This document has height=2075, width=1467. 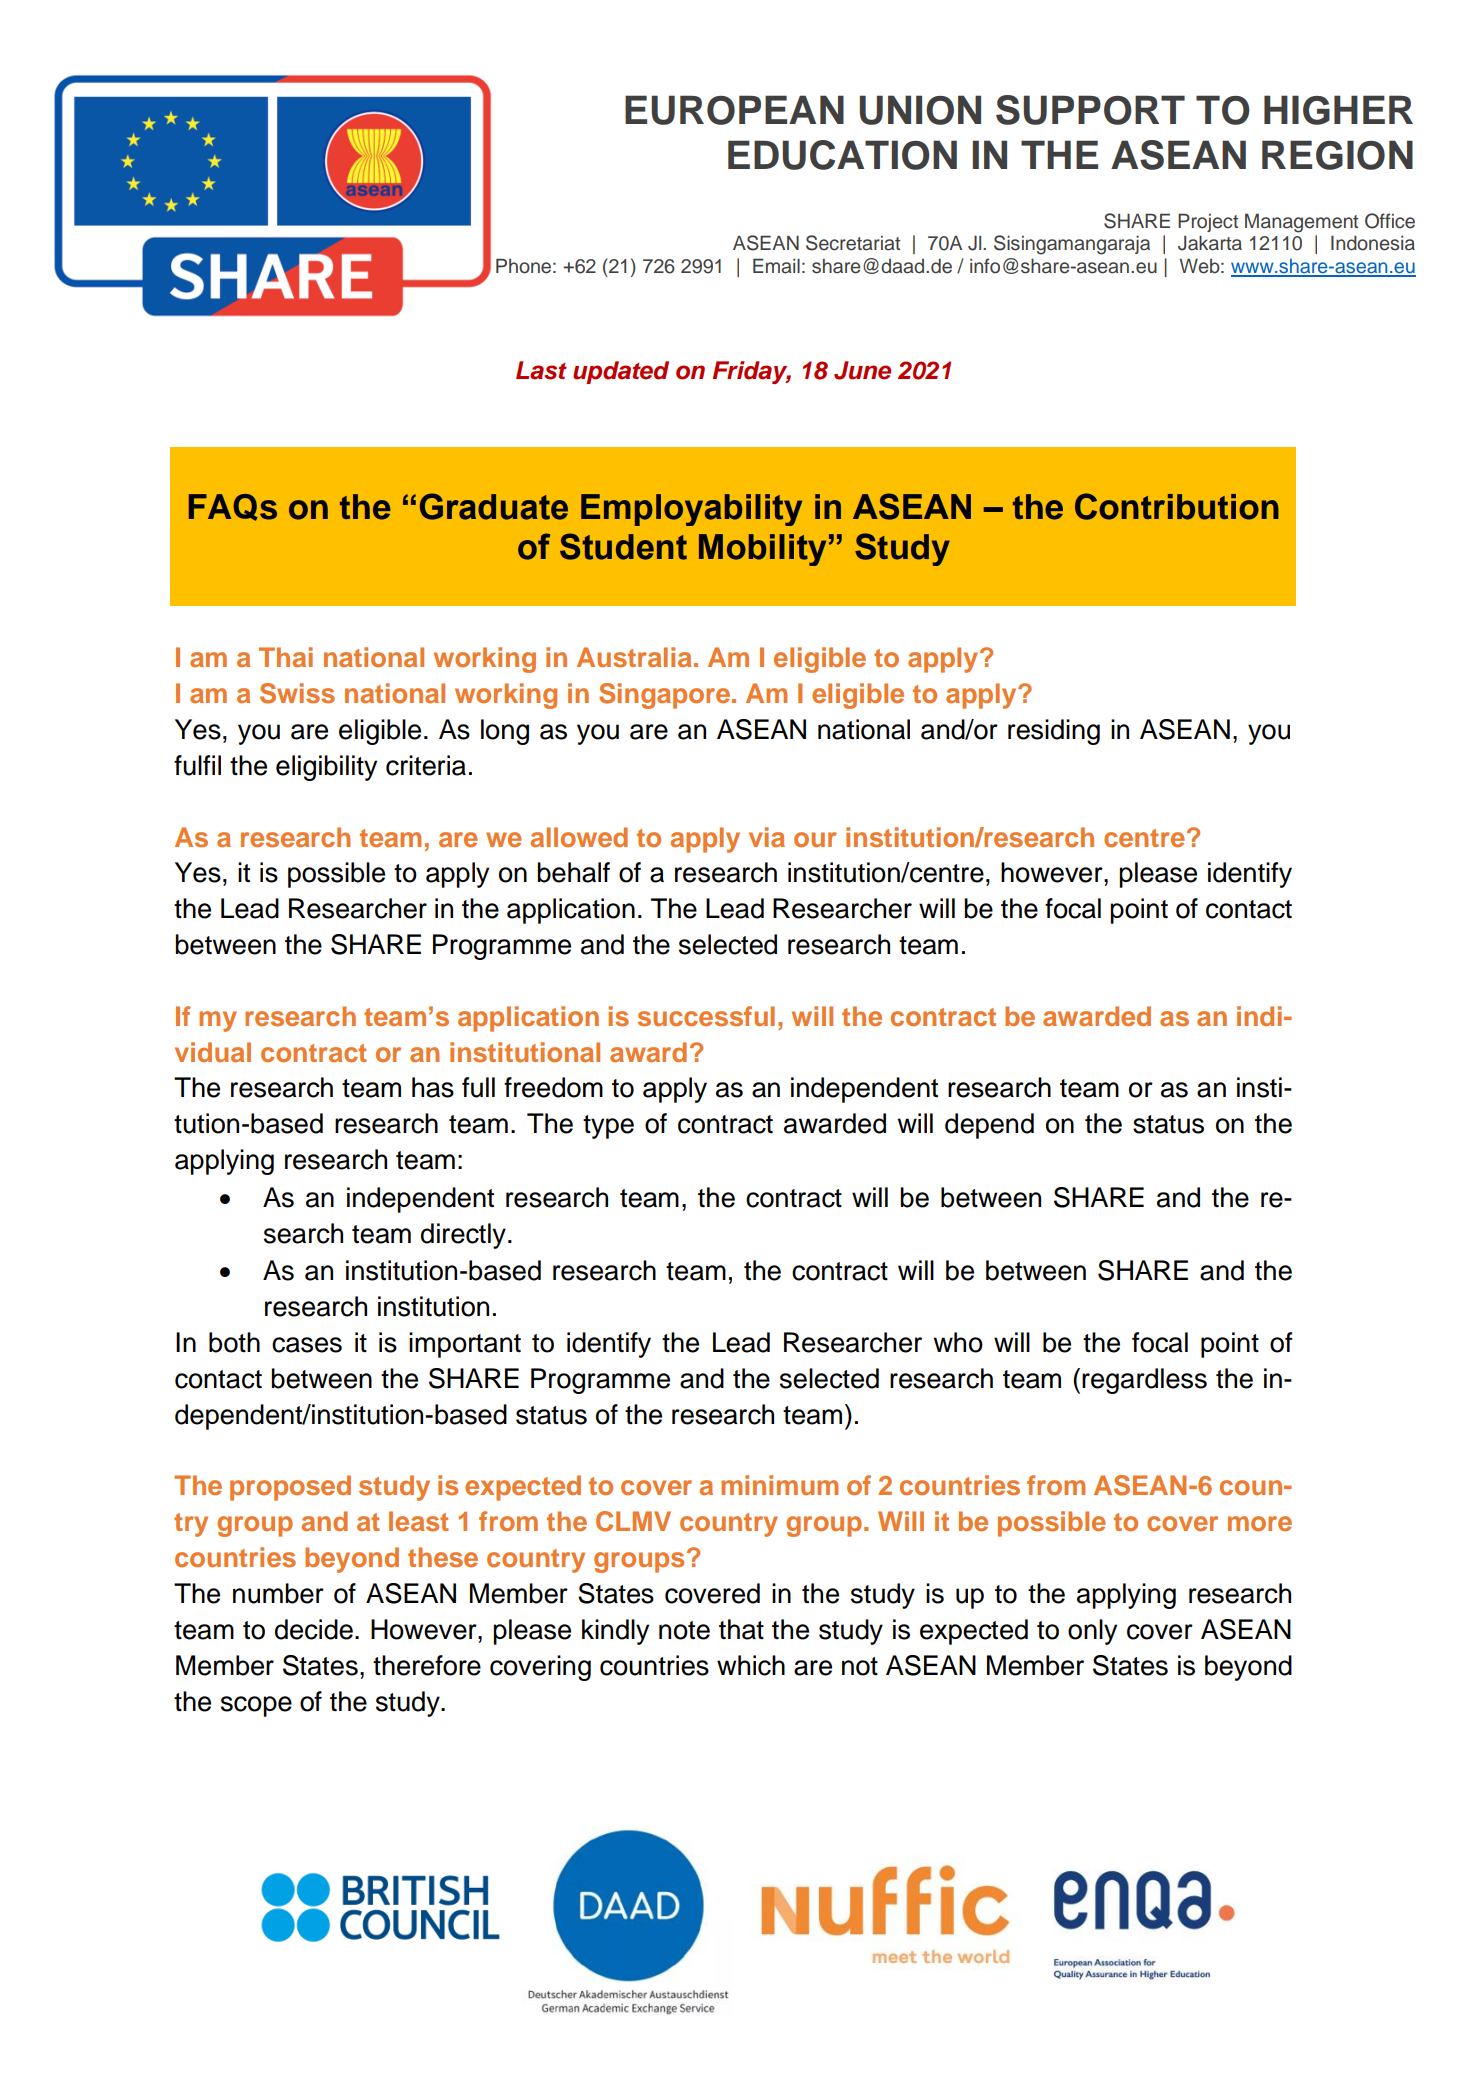 What do you see at coordinates (815, 839) in the document?
I see `our` at bounding box center [815, 839].
